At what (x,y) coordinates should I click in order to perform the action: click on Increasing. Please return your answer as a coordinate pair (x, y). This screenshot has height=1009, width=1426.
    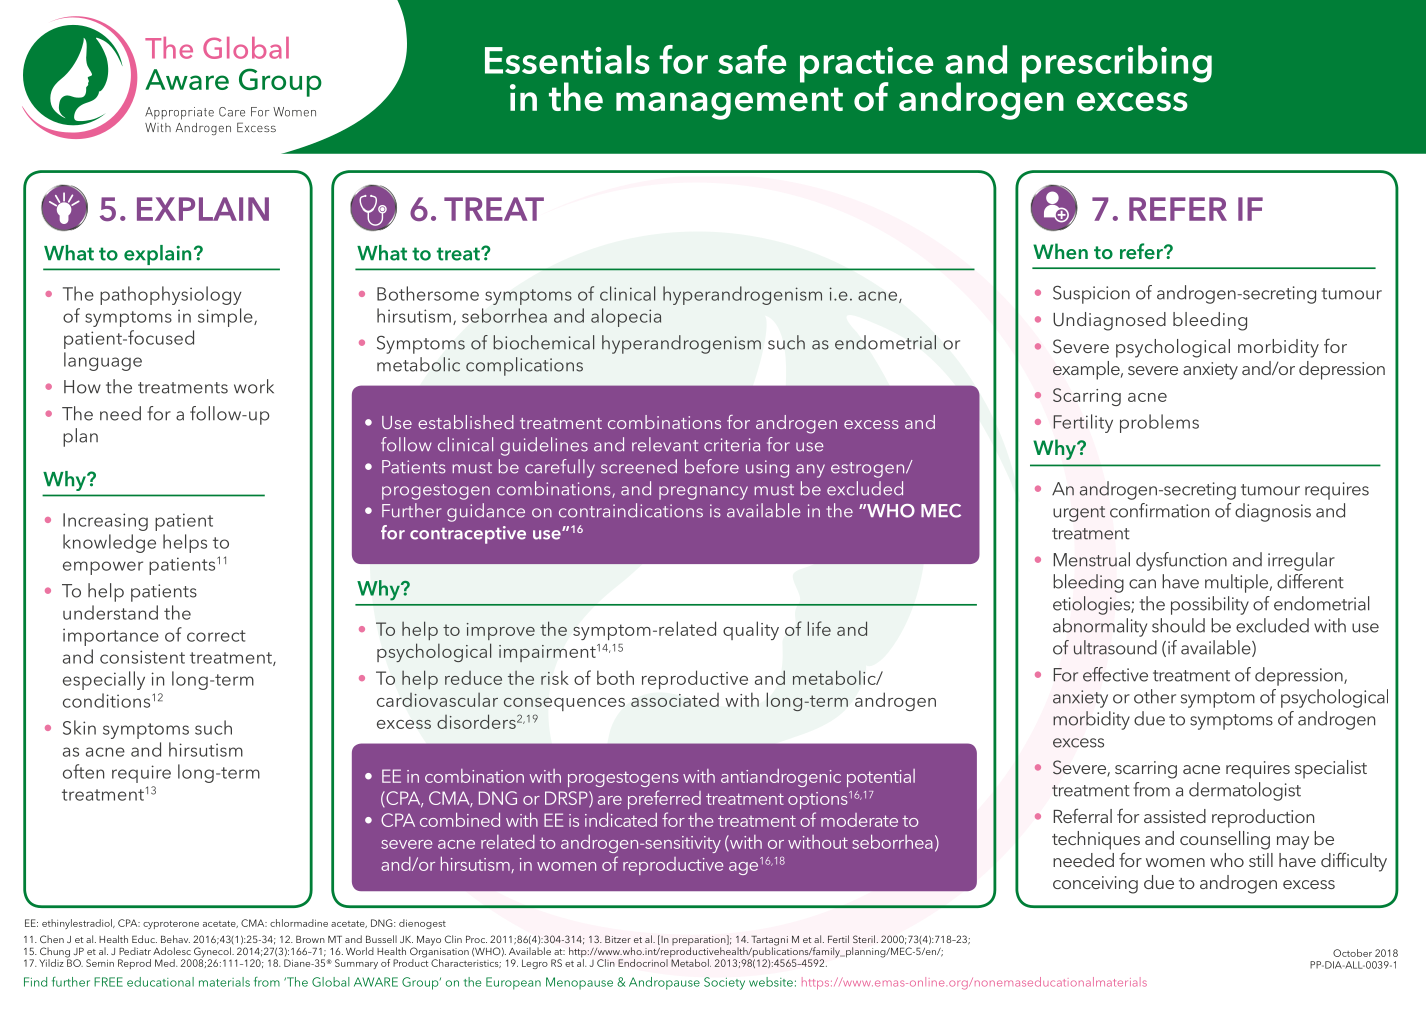
    Looking at the image, I should click on (105, 522).
